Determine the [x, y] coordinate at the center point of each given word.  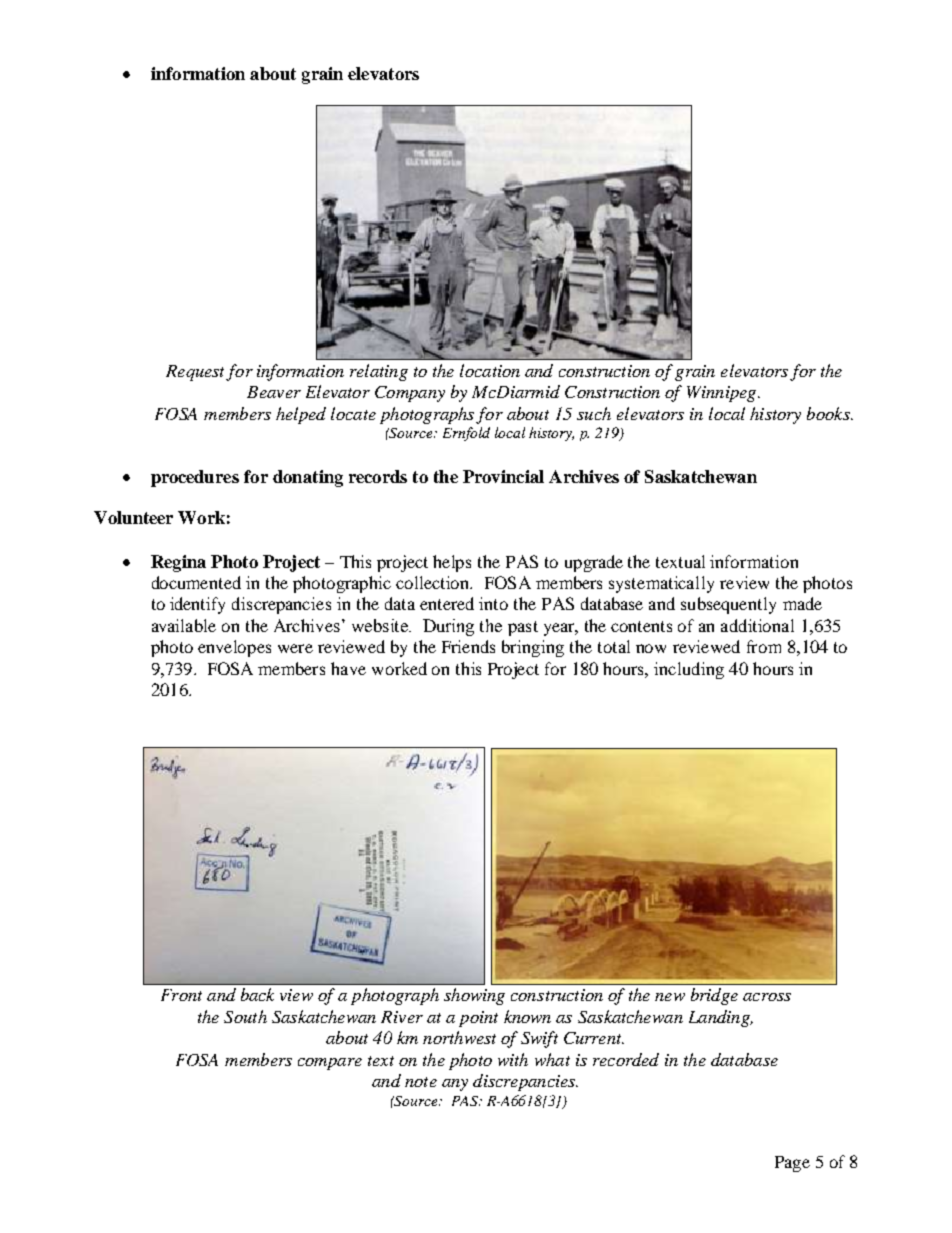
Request [196, 373]
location [490, 370]
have [348, 668]
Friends [468, 646]
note [421, 1082]
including [689, 670]
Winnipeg [723, 394]
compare [330, 1064]
